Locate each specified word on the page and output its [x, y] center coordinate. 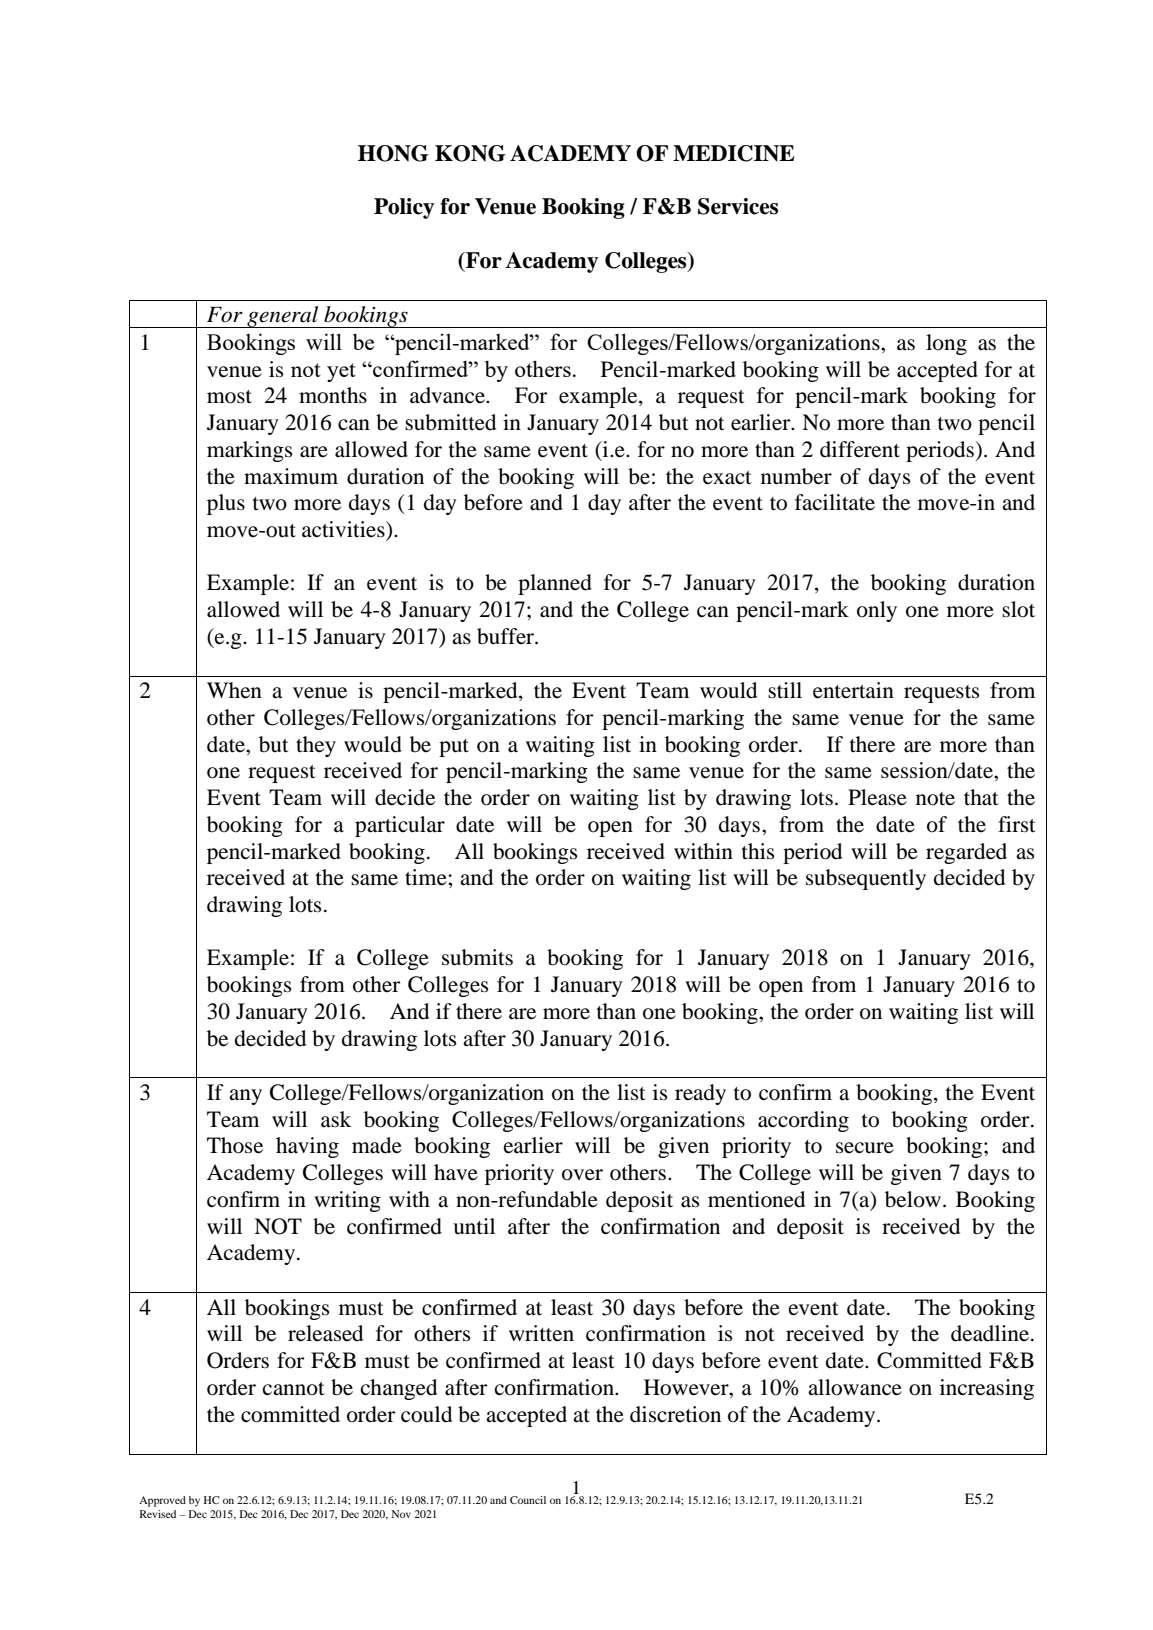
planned [555, 584]
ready [700, 1094]
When [234, 690]
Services [738, 206]
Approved [162, 1501]
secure [865, 1148]
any [245, 1097]
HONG [393, 153]
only [877, 611]
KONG [470, 153]
